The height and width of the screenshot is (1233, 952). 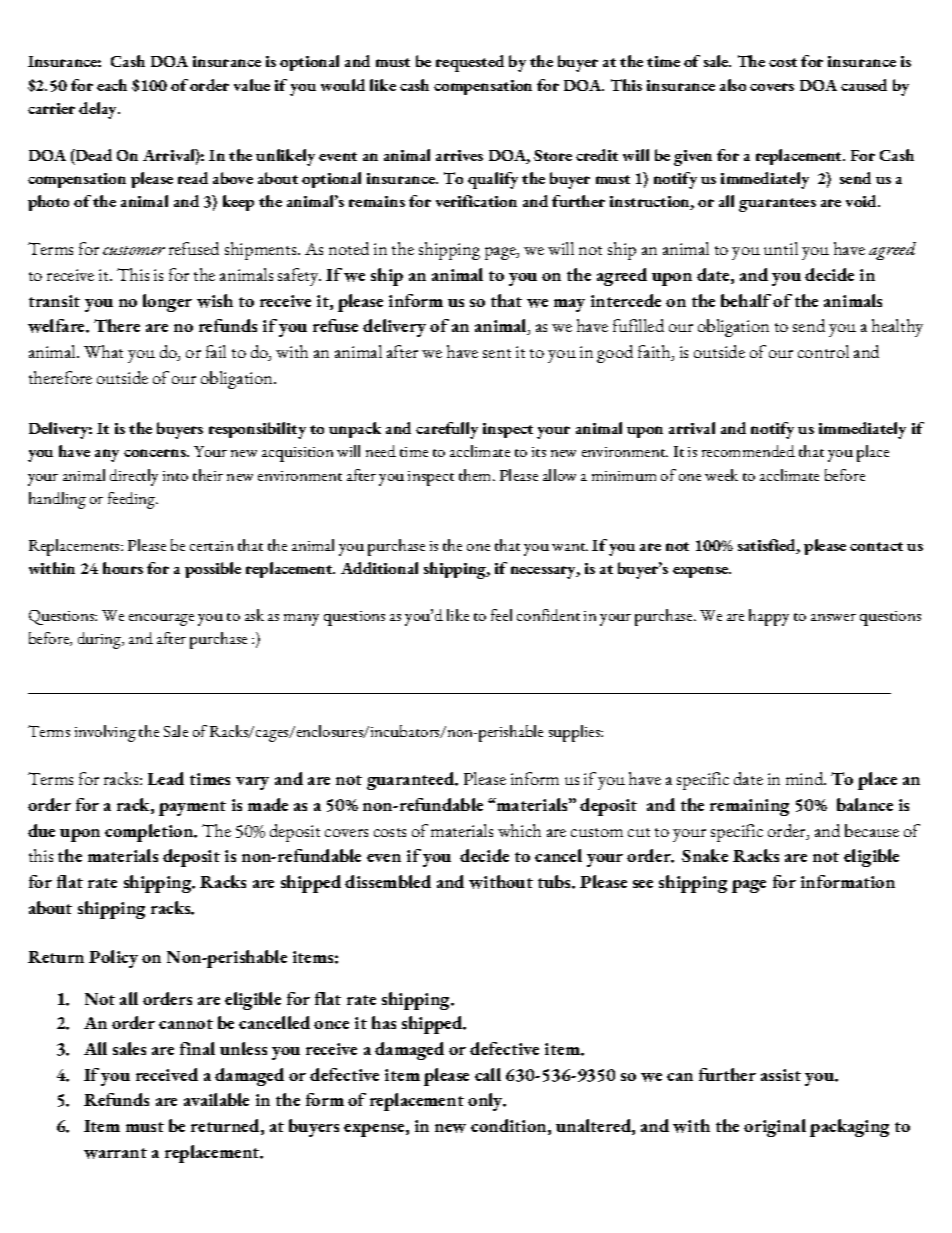 I want to click on each, so click(x=112, y=85).
